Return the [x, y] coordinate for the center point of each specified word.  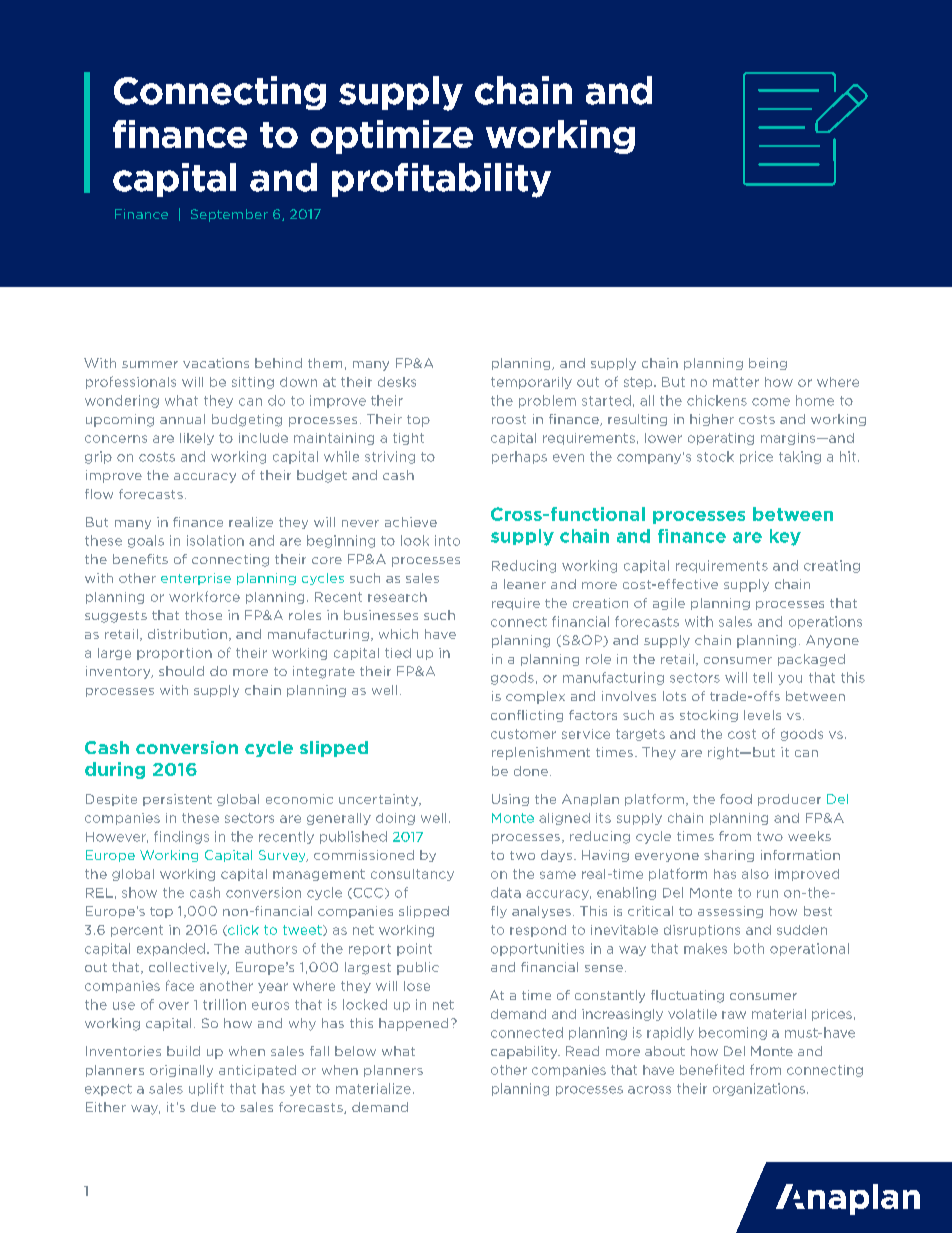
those [203, 615]
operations [825, 622]
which [398, 634]
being [768, 364]
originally [181, 1071]
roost [509, 419]
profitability [441, 180]
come [771, 402]
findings [181, 837]
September [229, 215]
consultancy [412, 875]
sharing [729, 856]
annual [182, 419]
